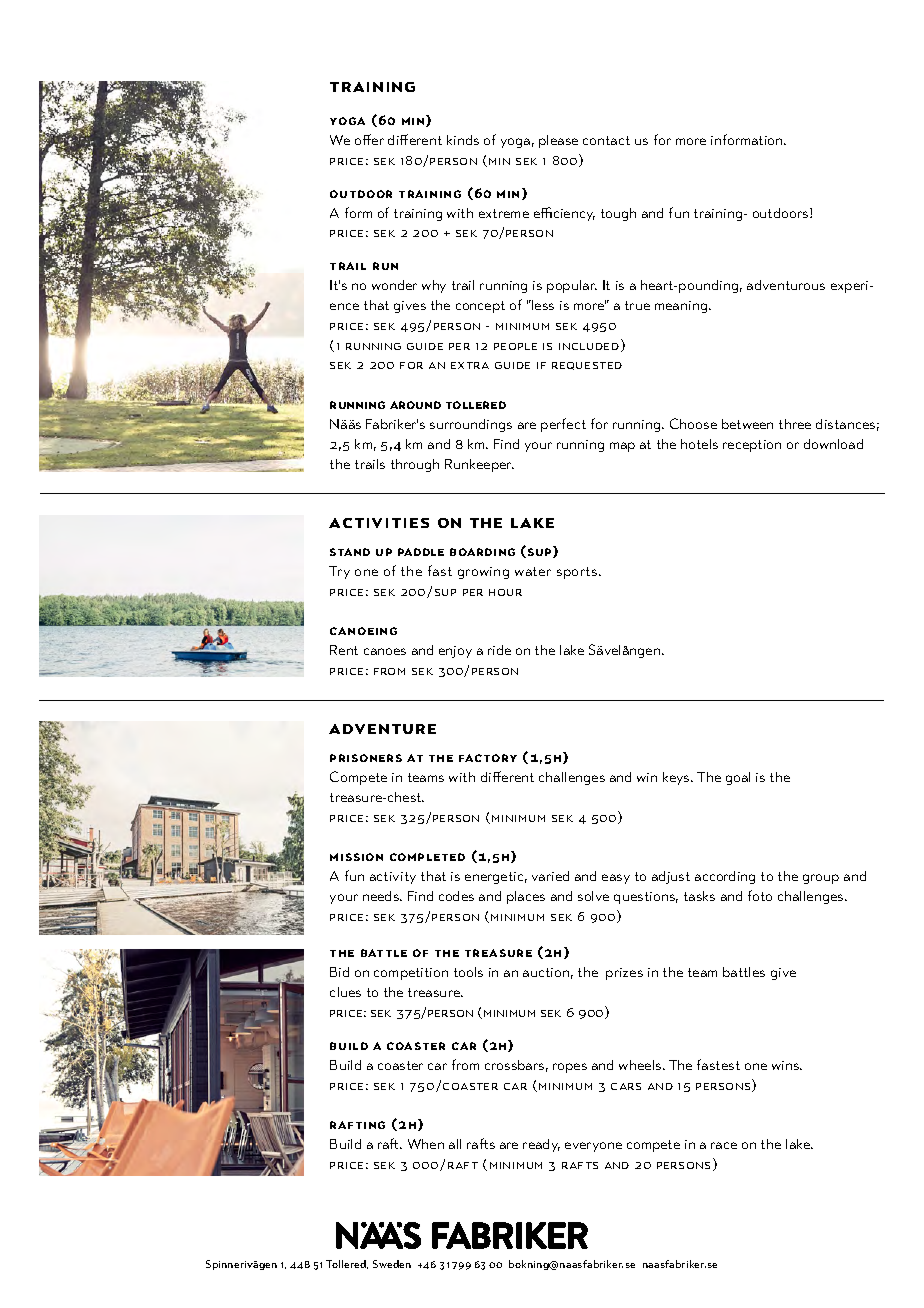 Image resolution: width=924 pixels, height=1308 pixels. What do you see at coordinates (499, 650) in the image?
I see `ride` at bounding box center [499, 650].
